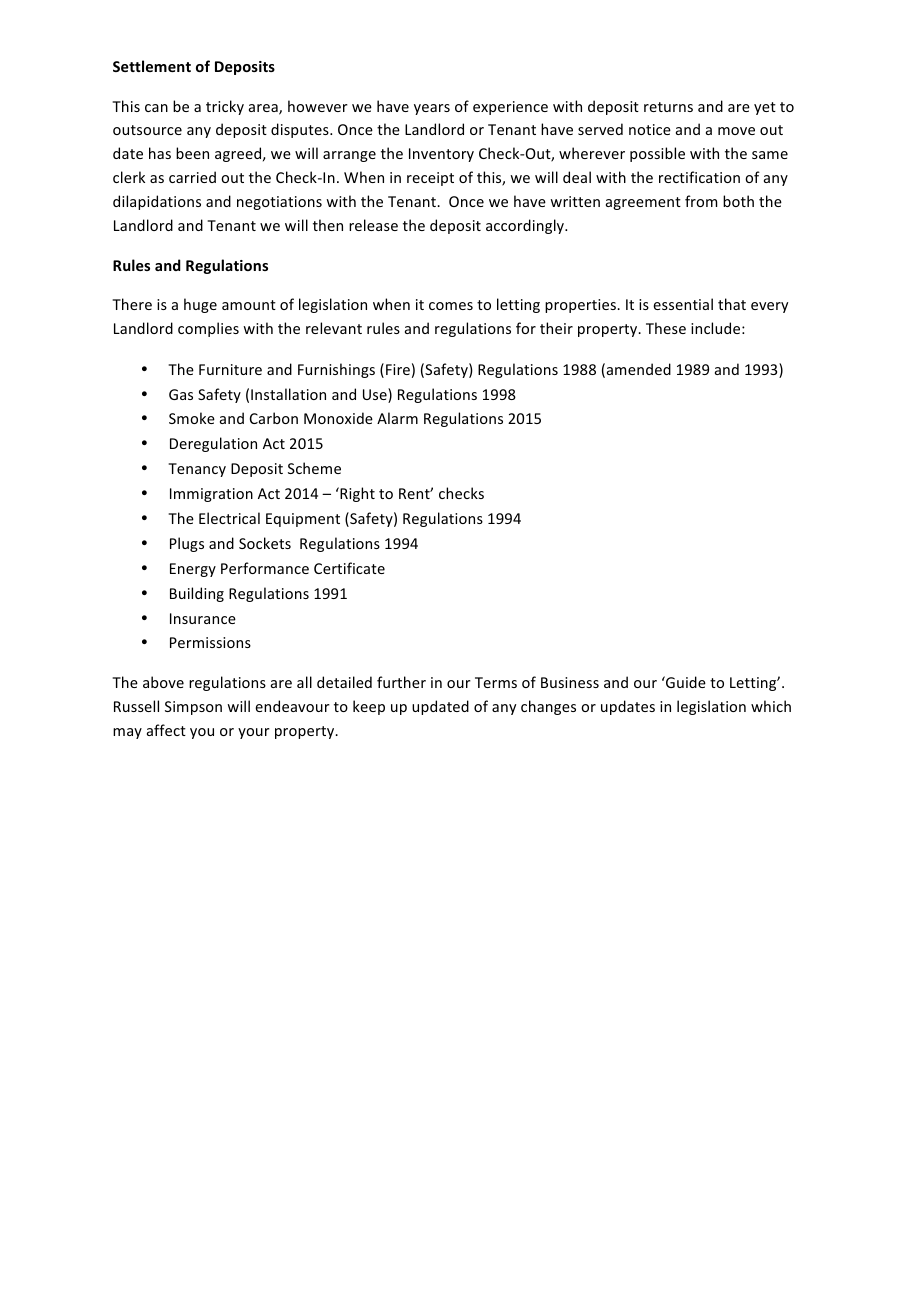 This screenshot has height=1308, width=924. What do you see at coordinates (685, 682) in the screenshot?
I see `Guide` at bounding box center [685, 682].
